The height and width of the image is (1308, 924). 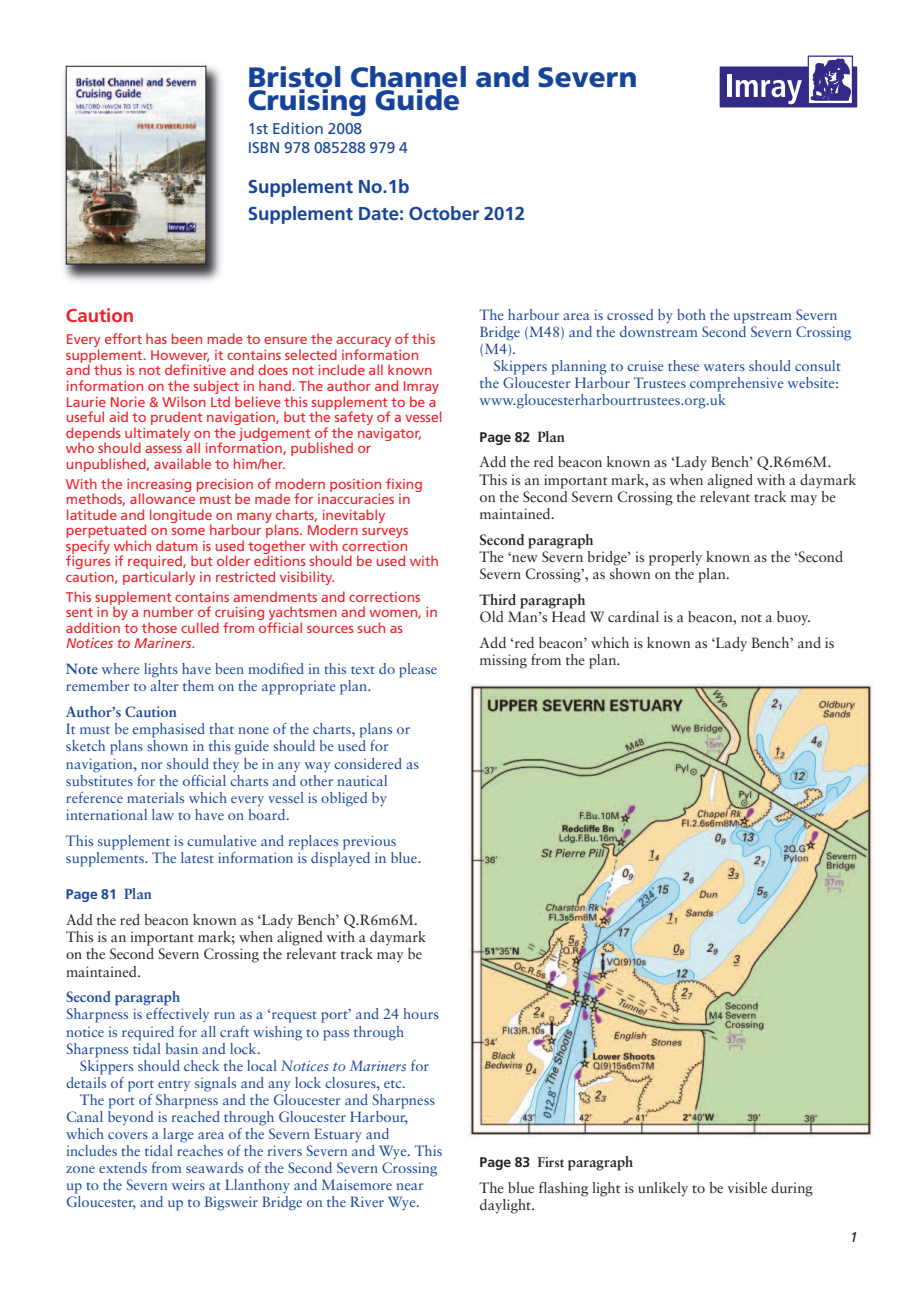 I want to click on both, so click(x=691, y=314).
